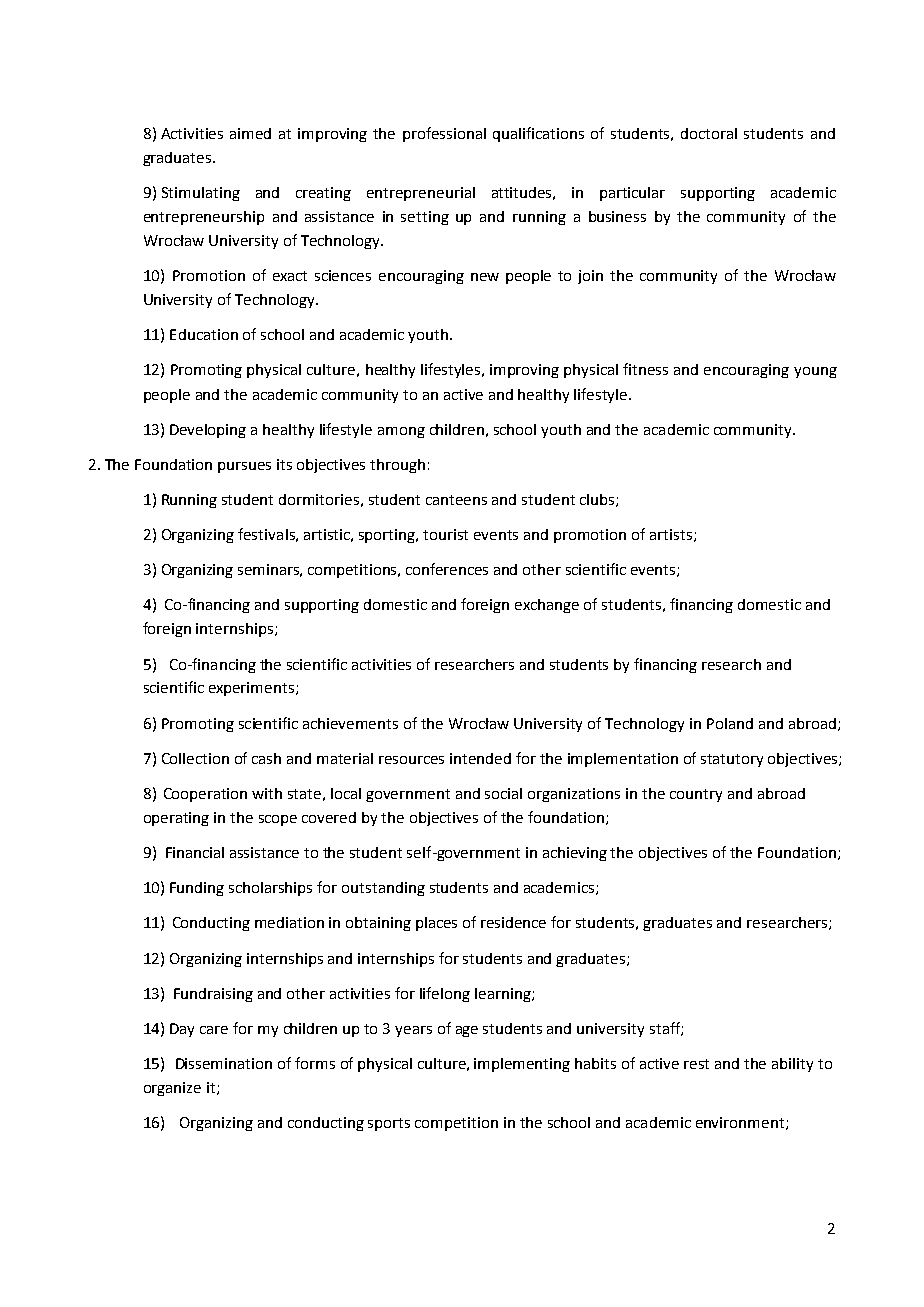  I want to click on qualifications, so click(538, 134).
